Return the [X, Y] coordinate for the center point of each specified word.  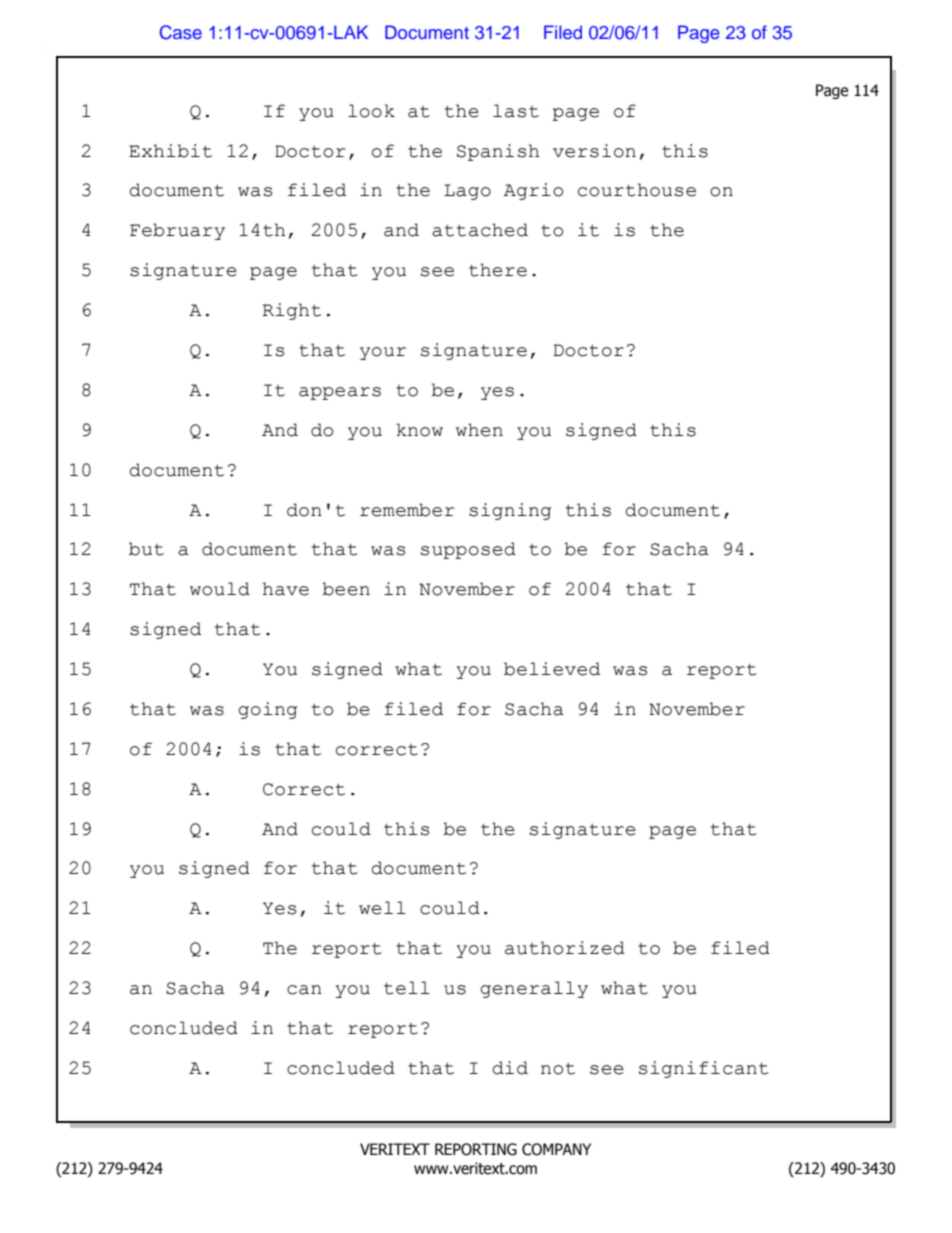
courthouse [637, 190]
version [594, 151]
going [267, 710]
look [371, 111]
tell [407, 988]
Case [181, 32]
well [382, 908]
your [383, 353]
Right [292, 311]
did [510, 1068]
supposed [468, 550]
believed [552, 669]
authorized [565, 948]
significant [704, 1069]
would [220, 589]
